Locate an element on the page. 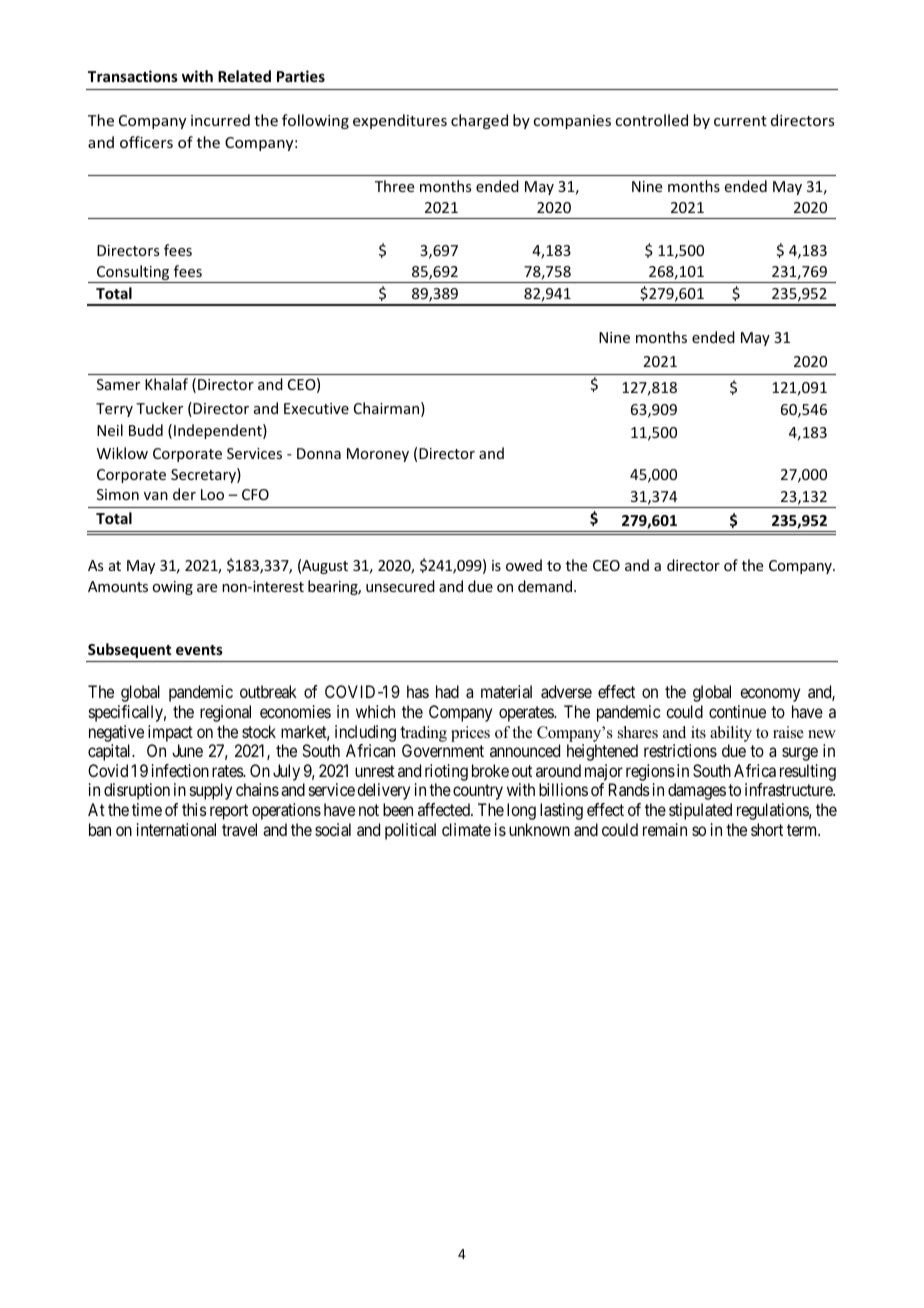  Three is located at coordinates (394, 186).
